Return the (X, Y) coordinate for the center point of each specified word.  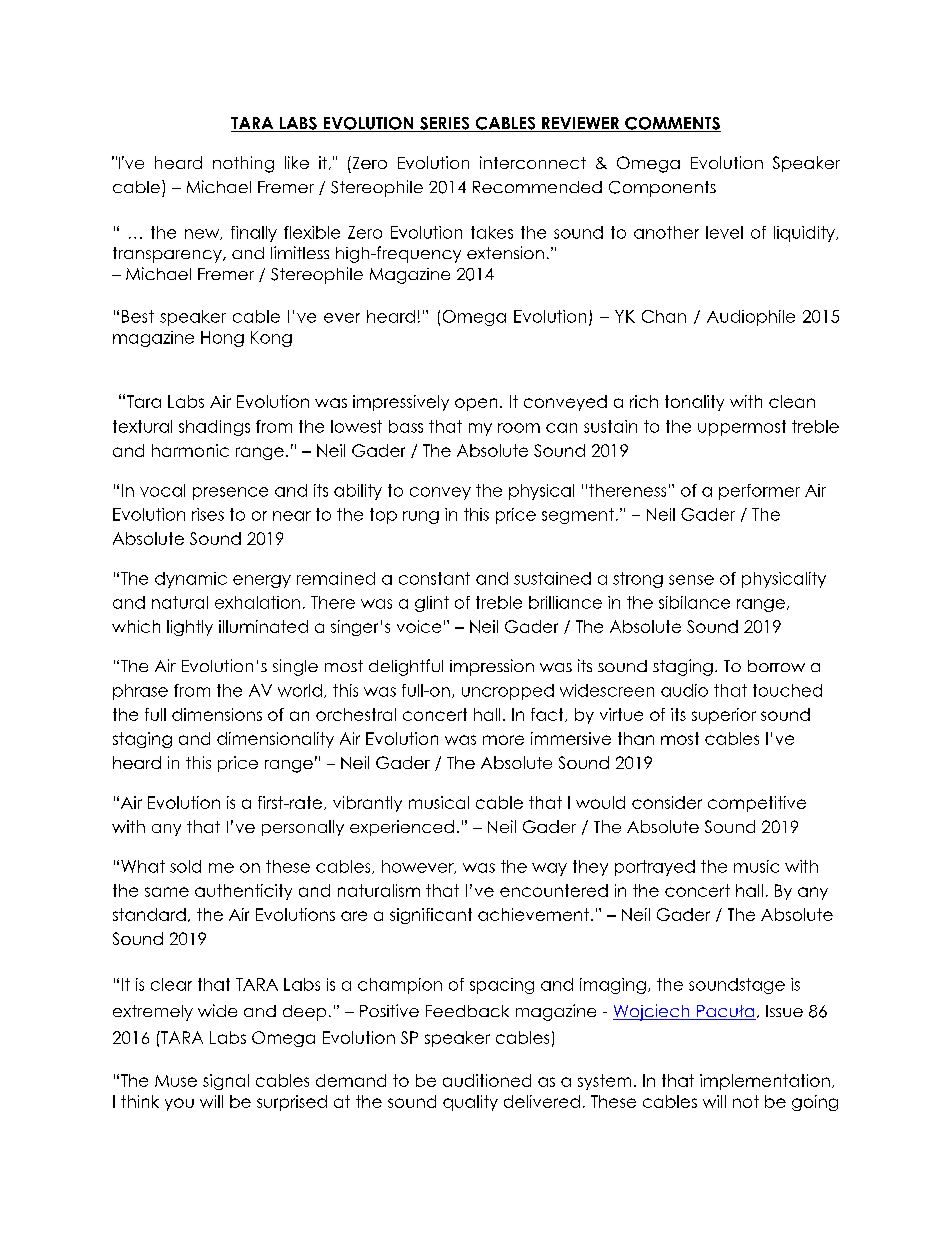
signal (226, 1082)
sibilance (694, 602)
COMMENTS (672, 124)
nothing (243, 164)
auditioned (487, 1080)
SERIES (445, 124)
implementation (765, 1082)
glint (432, 604)
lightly (190, 628)
